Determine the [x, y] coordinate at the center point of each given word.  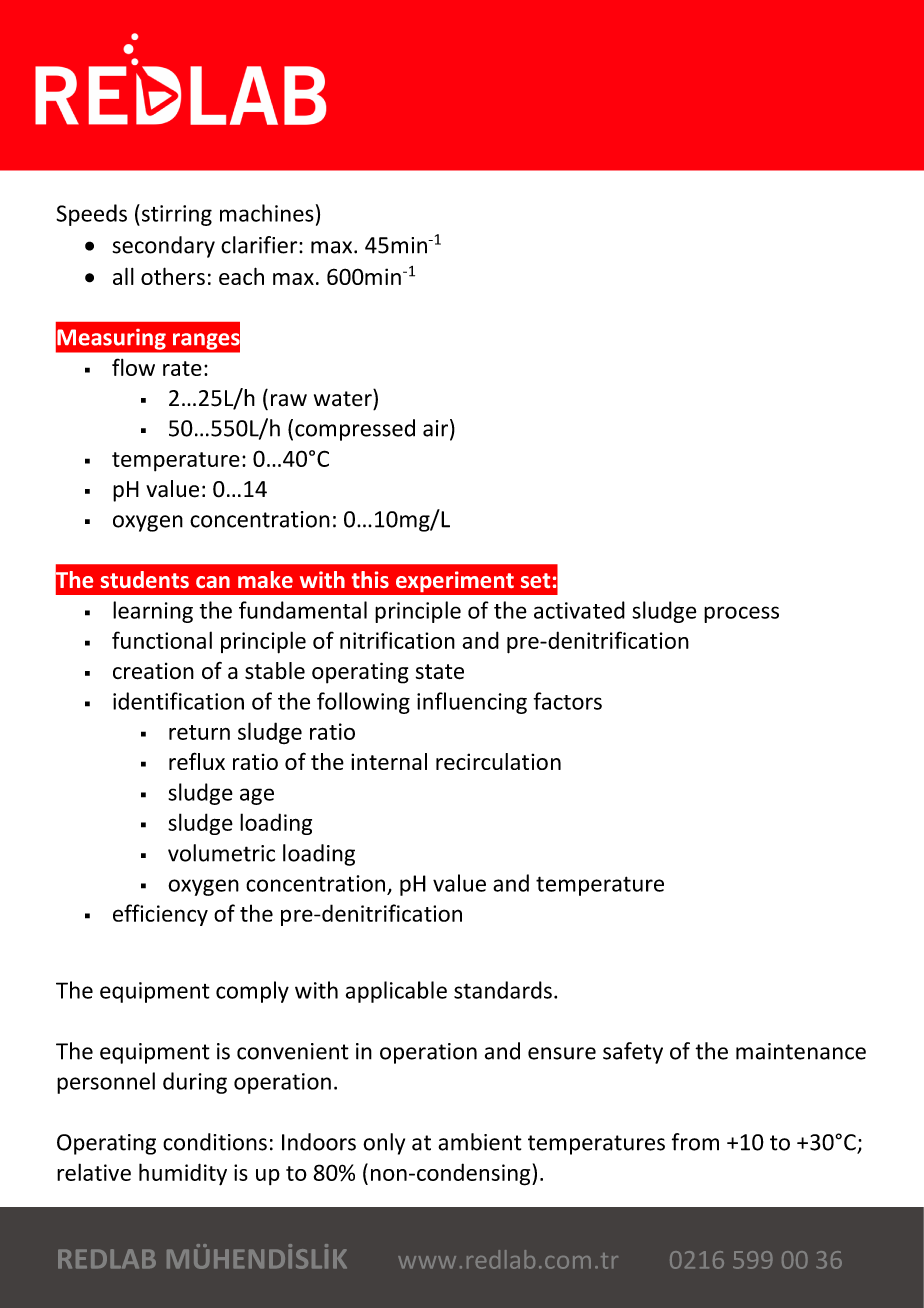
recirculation [498, 761]
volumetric [221, 853]
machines [267, 213]
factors [567, 701]
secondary [163, 247]
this [370, 579]
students [145, 579]
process [741, 614]
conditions [215, 1142]
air [437, 429]
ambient [480, 1142]
